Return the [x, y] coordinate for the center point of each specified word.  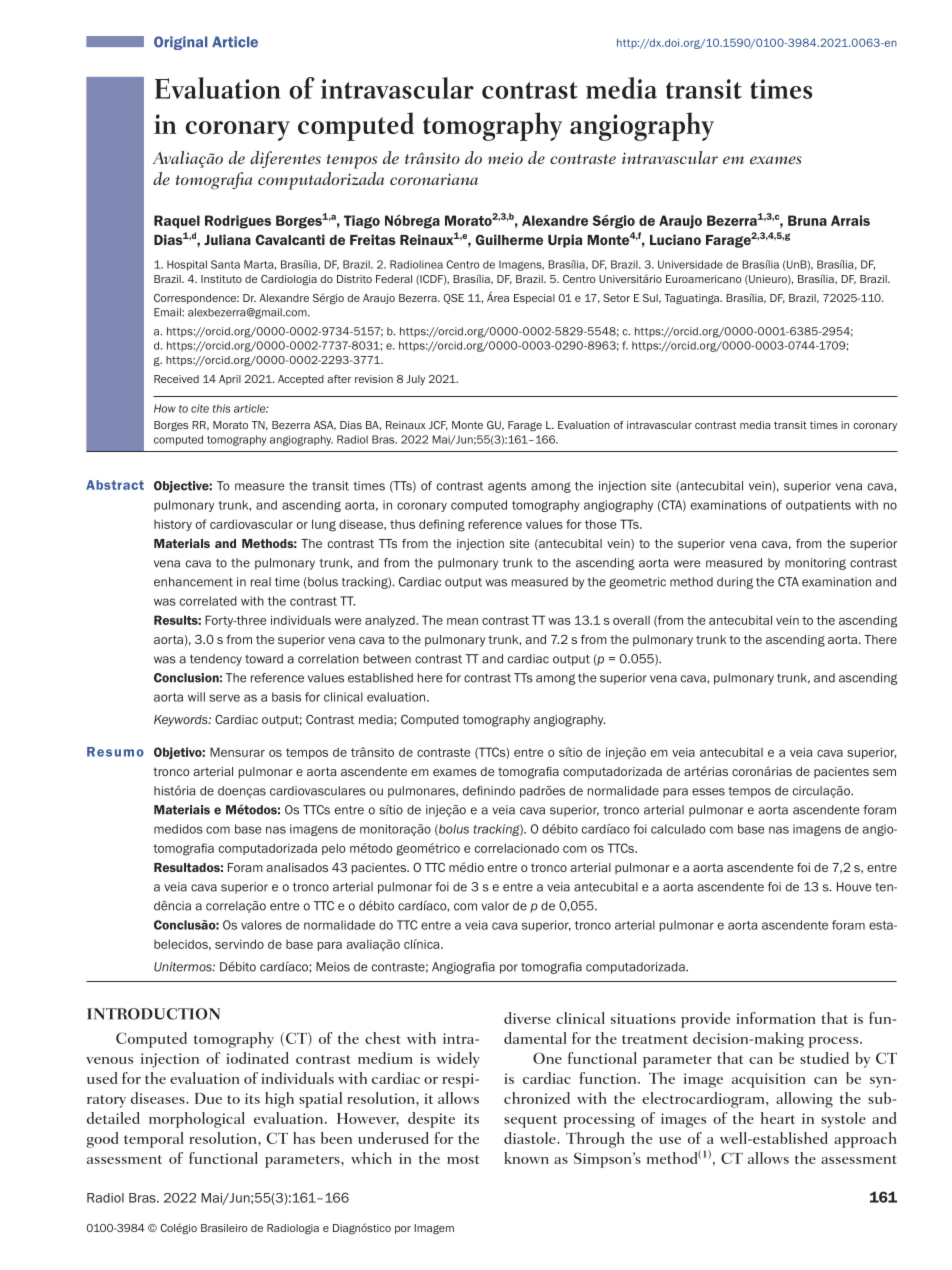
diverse [527, 1018]
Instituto [221, 279]
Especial [534, 299]
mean [462, 621]
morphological [197, 1120]
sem [884, 772]
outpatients [818, 506]
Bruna [807, 220]
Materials [182, 543]
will [196, 697]
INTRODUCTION [153, 1014]
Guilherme [509, 239]
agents [507, 487]
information [776, 1018]
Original [180, 43]
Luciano [675, 239]
